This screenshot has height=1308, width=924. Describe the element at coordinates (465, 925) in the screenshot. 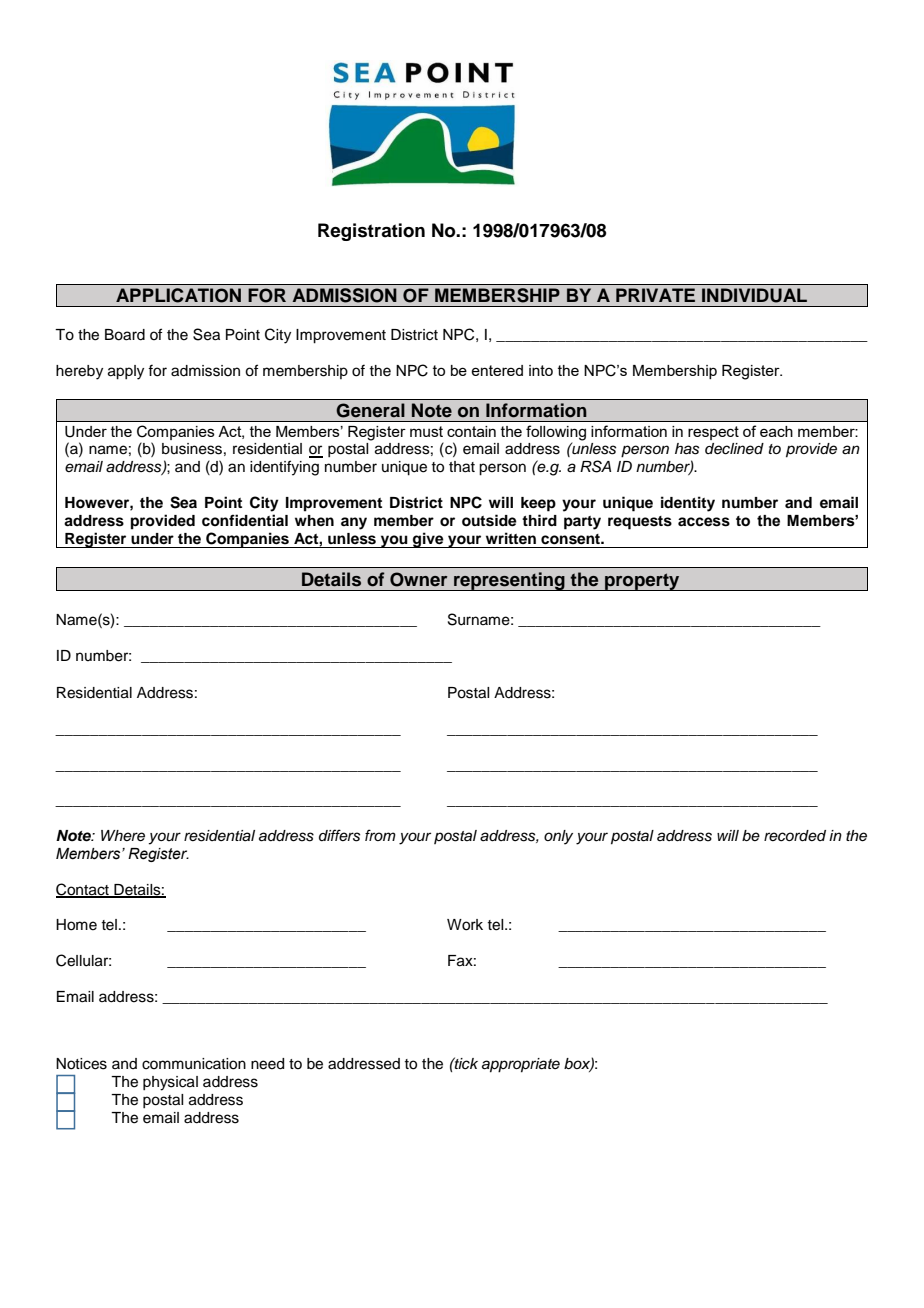

I see `Work` at that location.
